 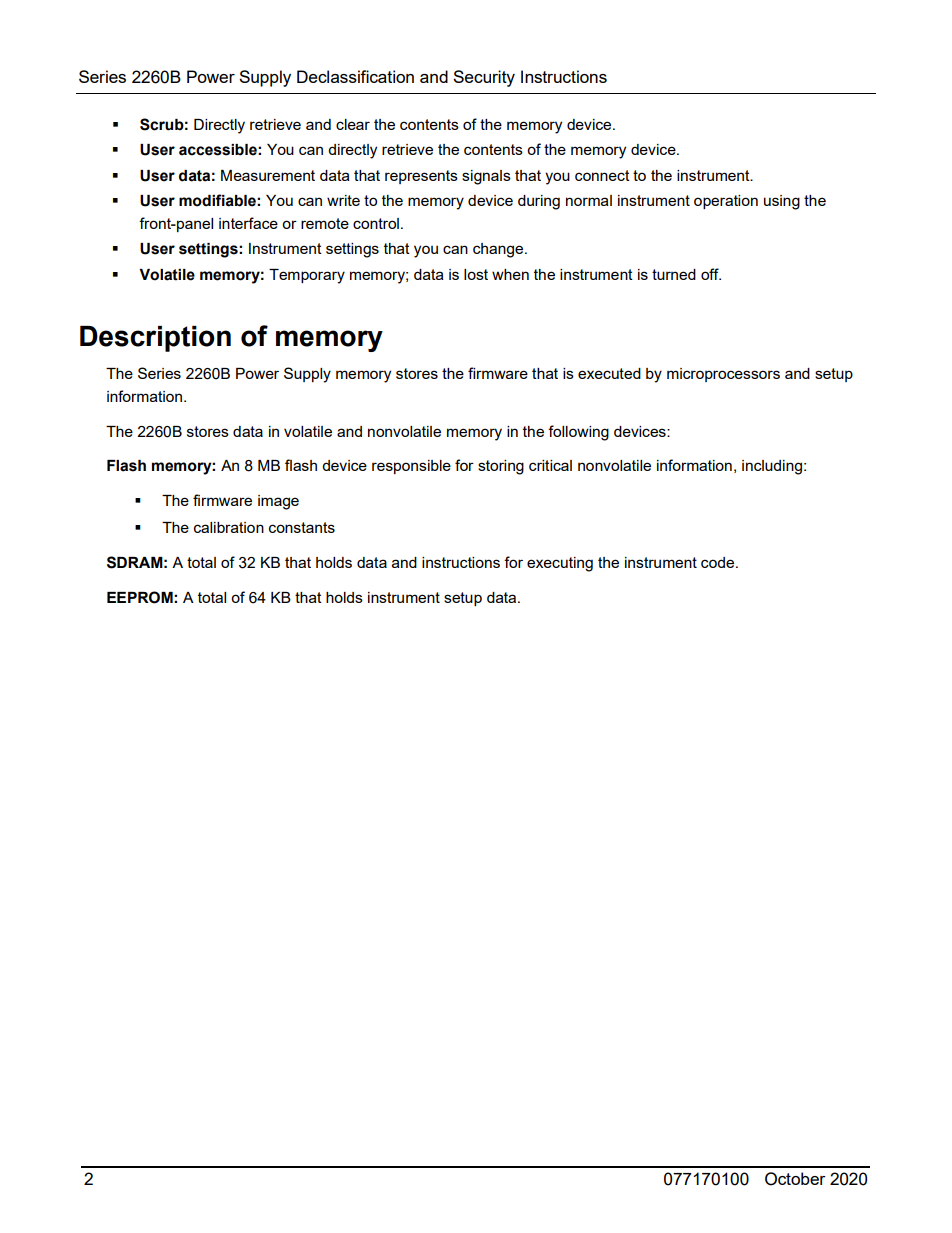 What do you see at coordinates (772, 467) in the screenshot?
I see `including` at bounding box center [772, 467].
